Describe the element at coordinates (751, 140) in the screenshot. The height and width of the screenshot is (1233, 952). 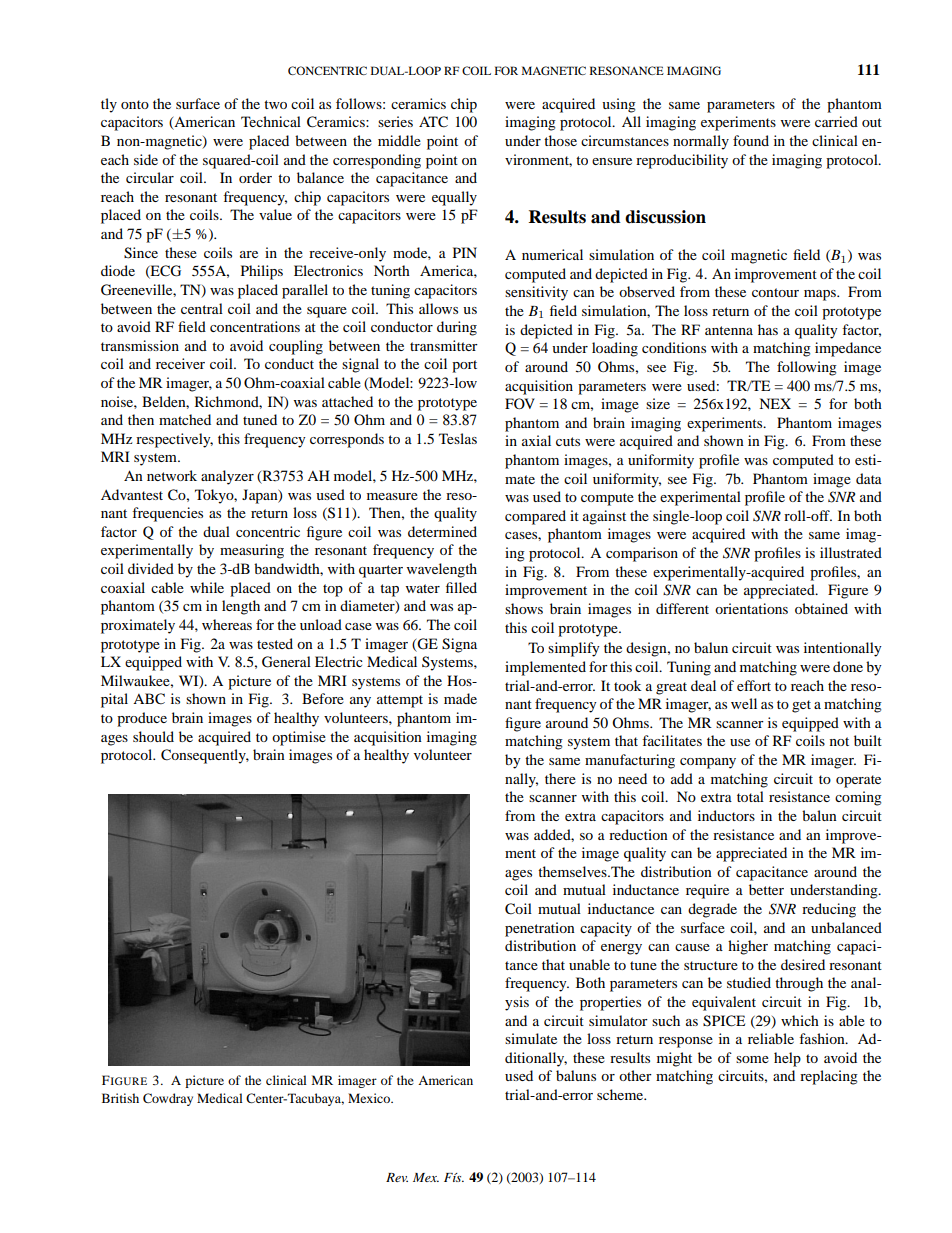
I see `found` at that location.
